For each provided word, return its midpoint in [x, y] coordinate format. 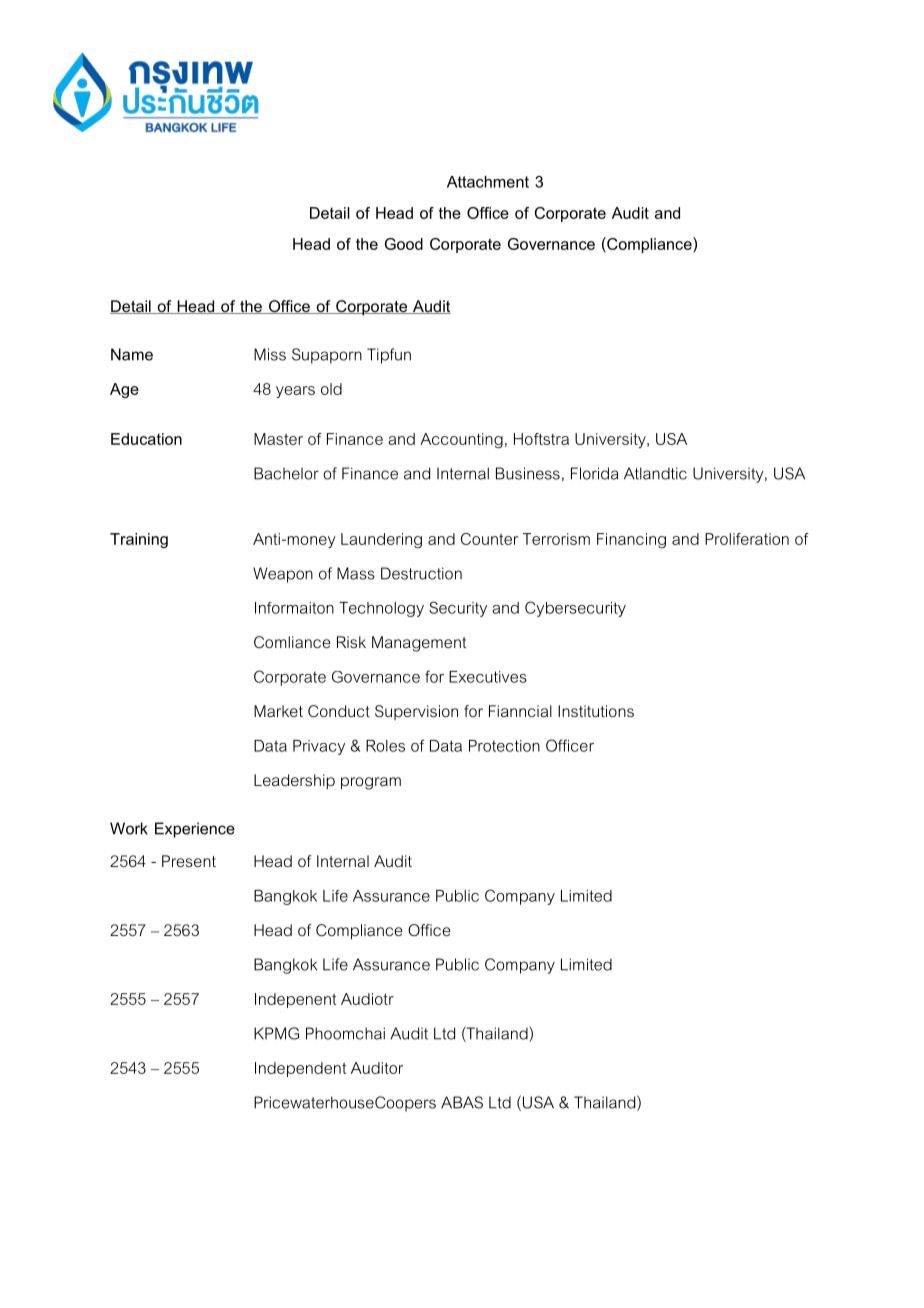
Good [404, 244]
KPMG [276, 1033]
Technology [381, 609]
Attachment [488, 182]
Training [139, 540]
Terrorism [556, 539]
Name [132, 354]
